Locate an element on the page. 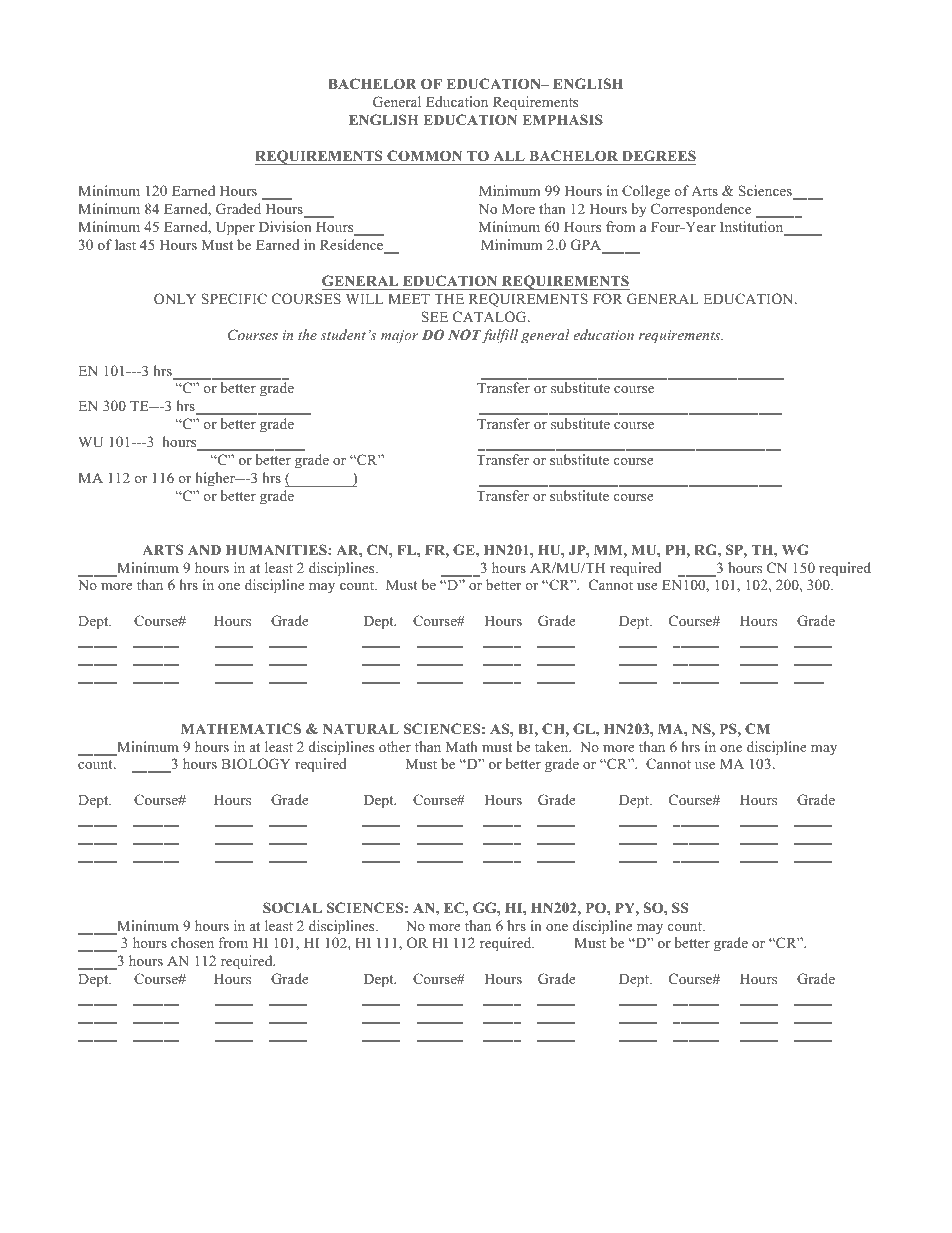 The image size is (952, 1233). SOCIAL is located at coordinates (292, 908).
